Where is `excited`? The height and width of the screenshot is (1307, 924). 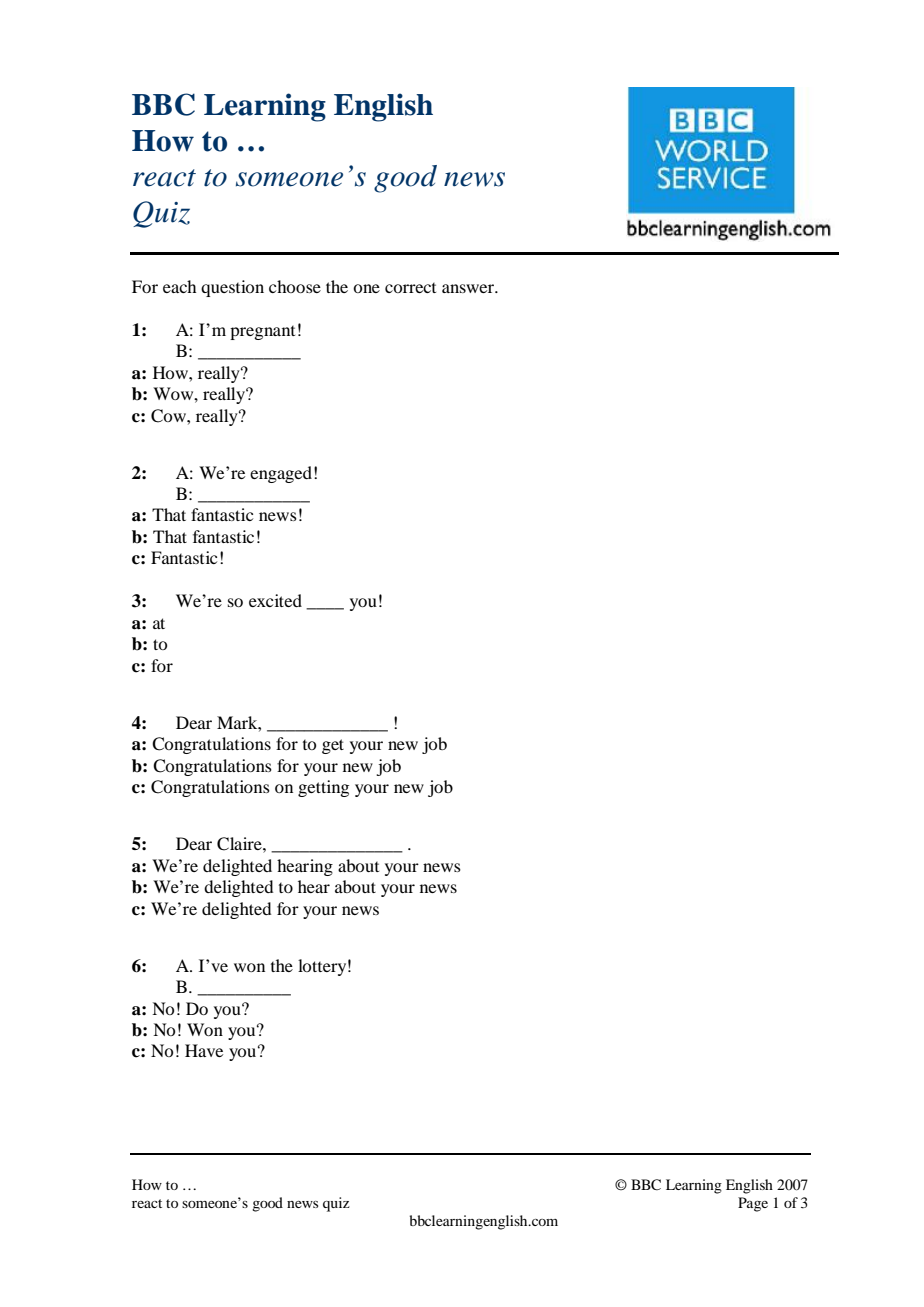 excited is located at coordinates (275, 600).
